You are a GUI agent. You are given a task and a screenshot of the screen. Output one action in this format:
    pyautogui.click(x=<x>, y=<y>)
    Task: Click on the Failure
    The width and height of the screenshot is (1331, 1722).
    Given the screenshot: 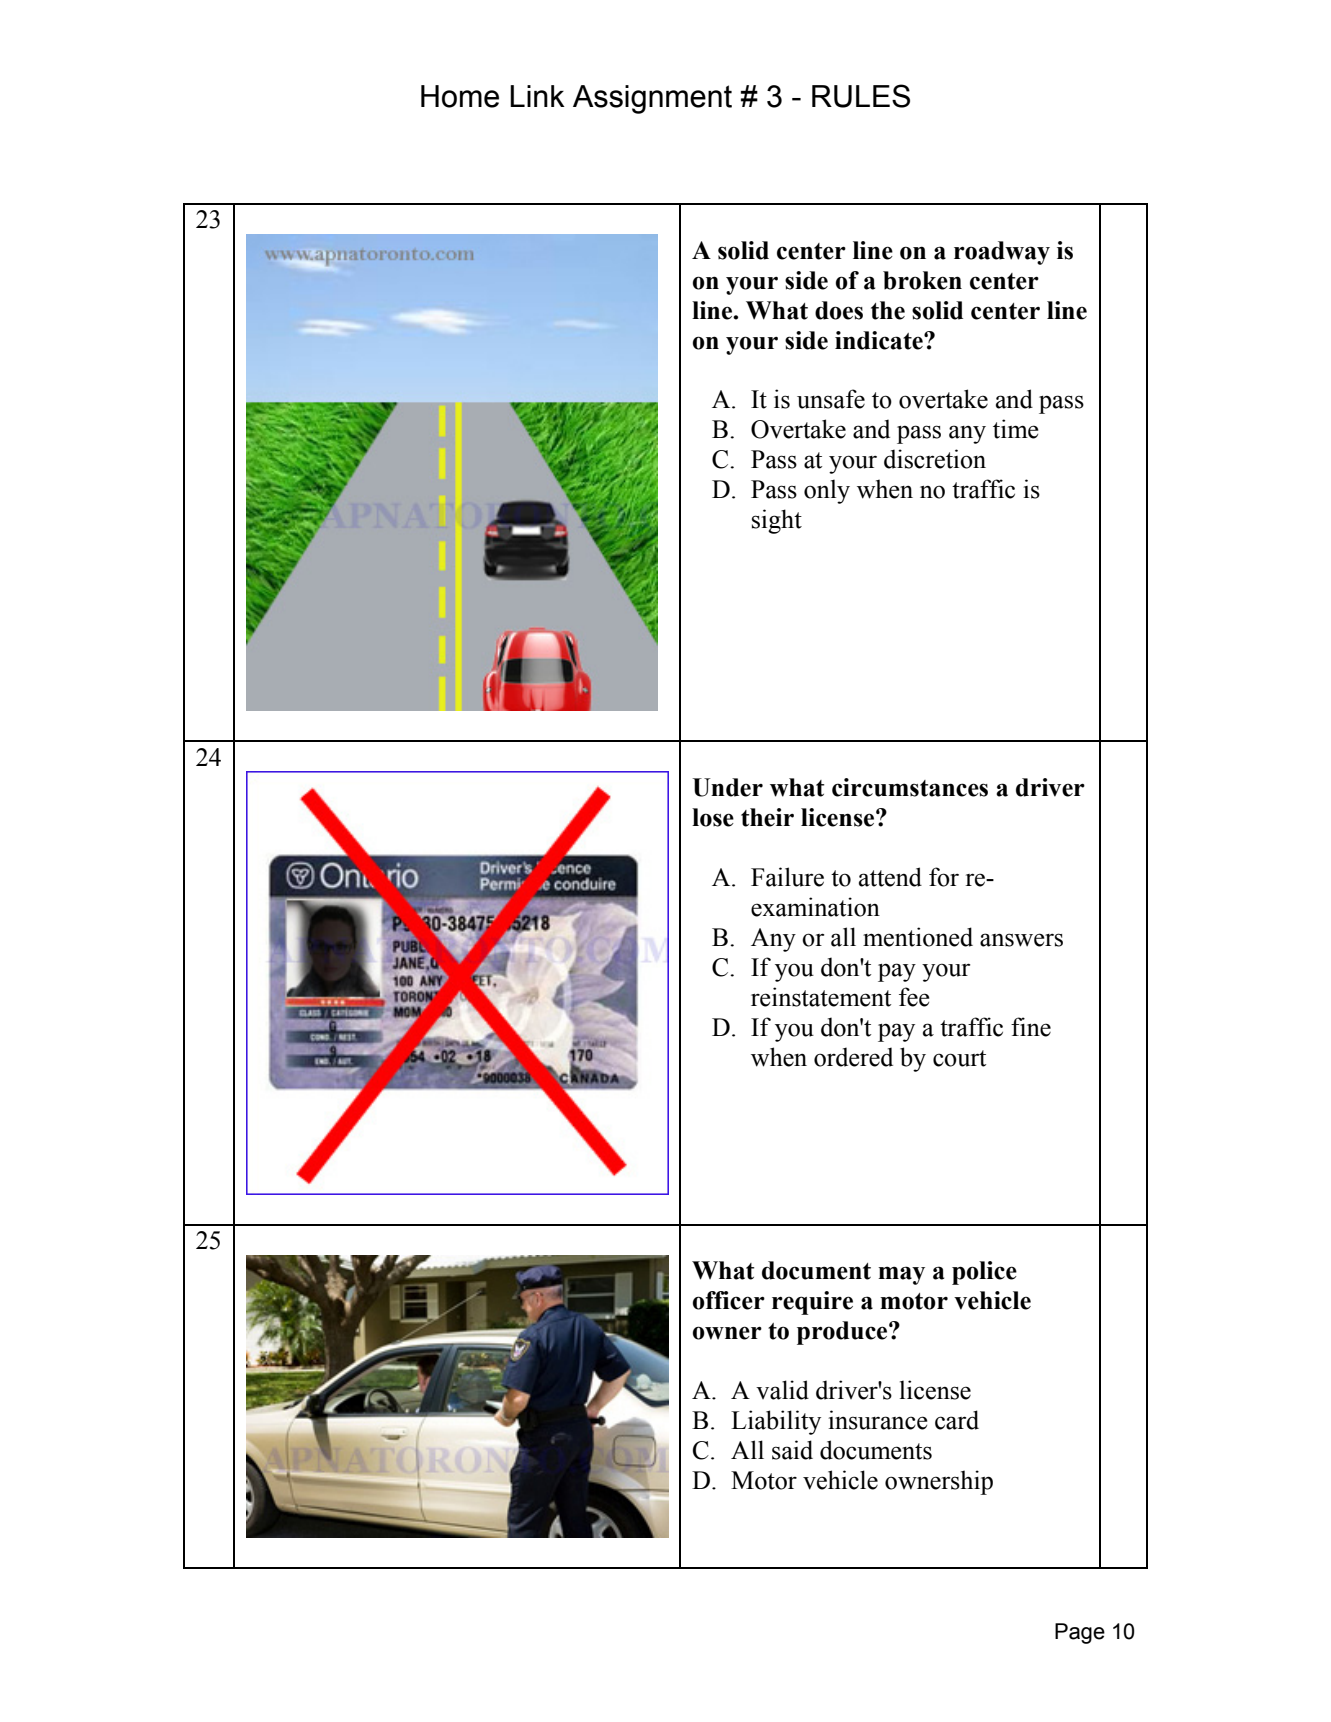 What is the action you would take?
    pyautogui.click(x=787, y=877)
